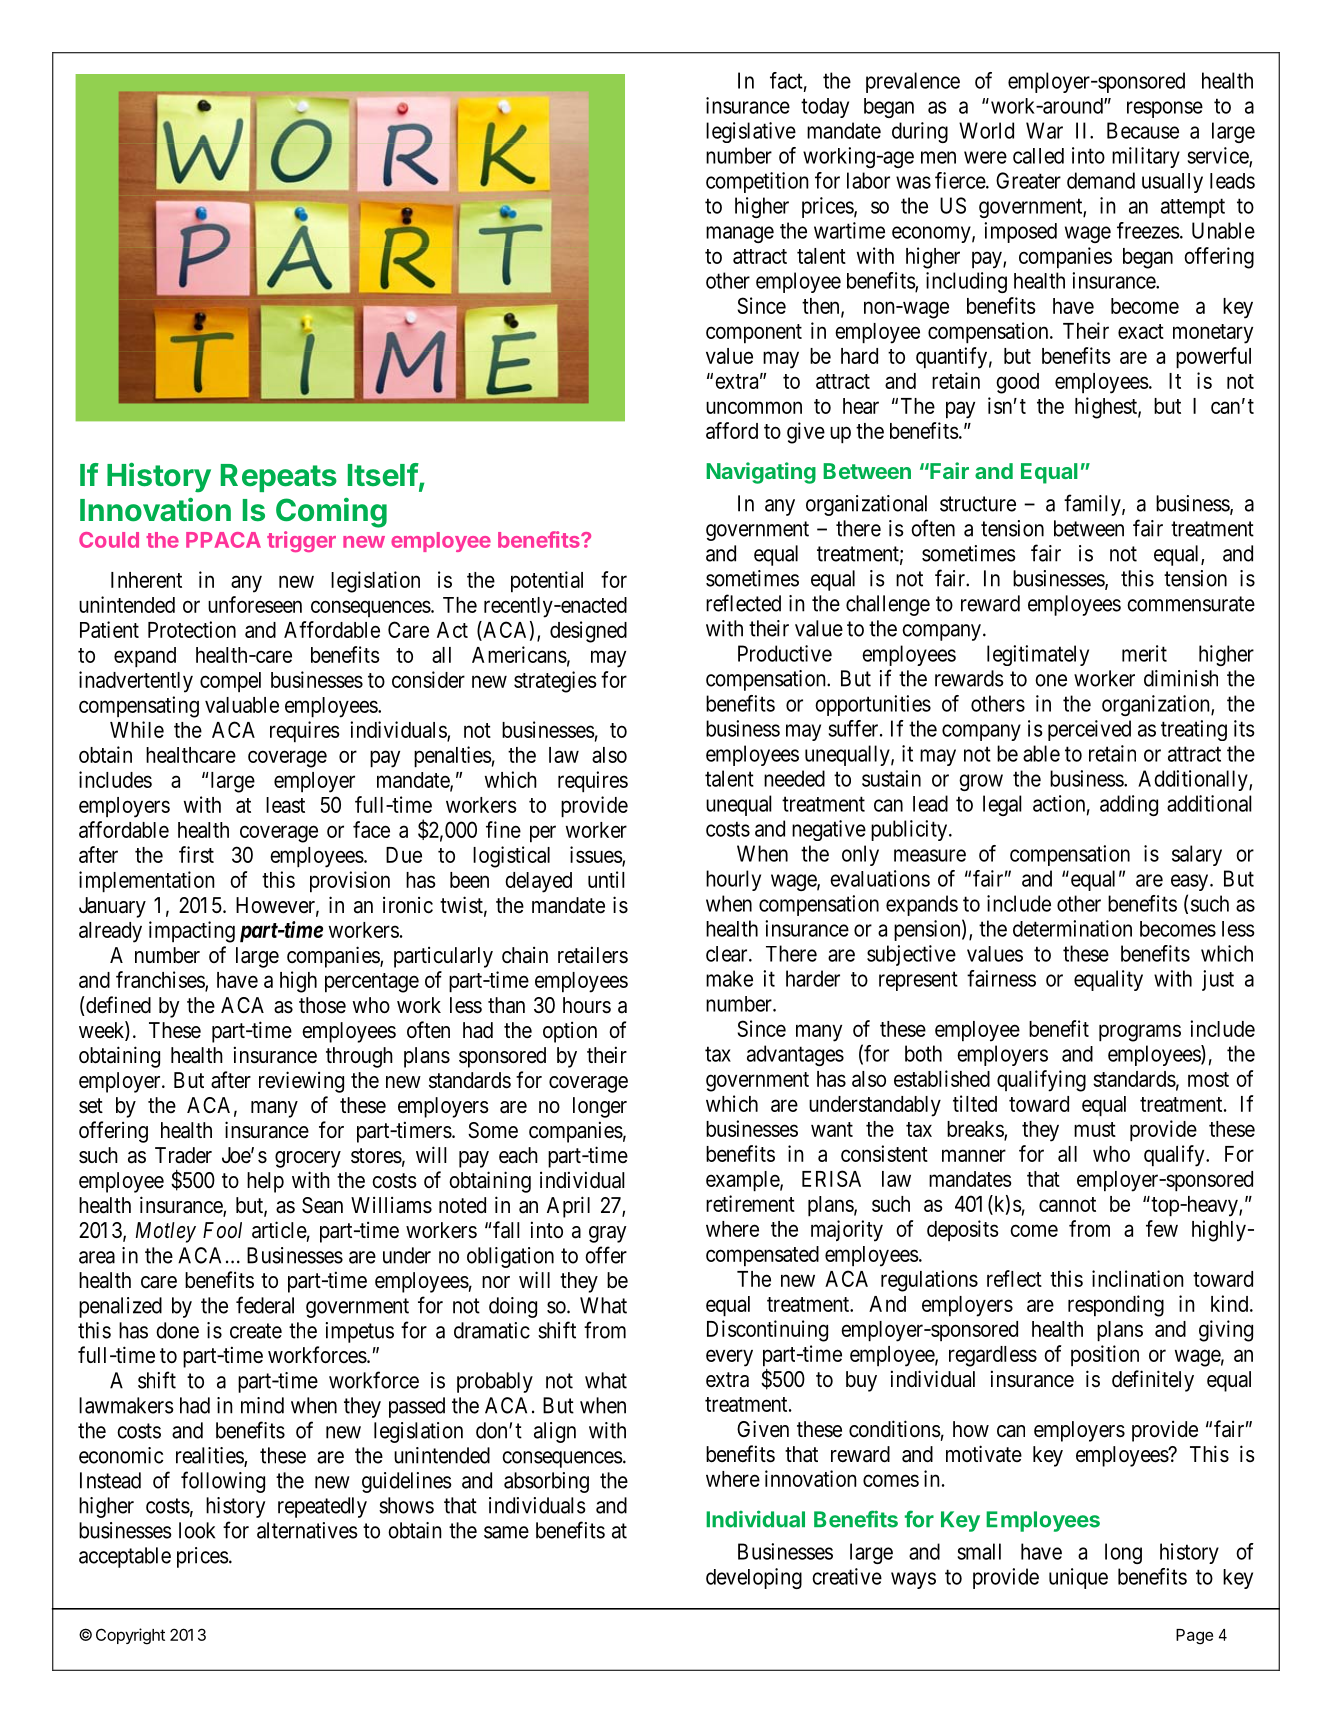  Describe the element at coordinates (754, 407) in the document. I see `uncommon` at that location.
